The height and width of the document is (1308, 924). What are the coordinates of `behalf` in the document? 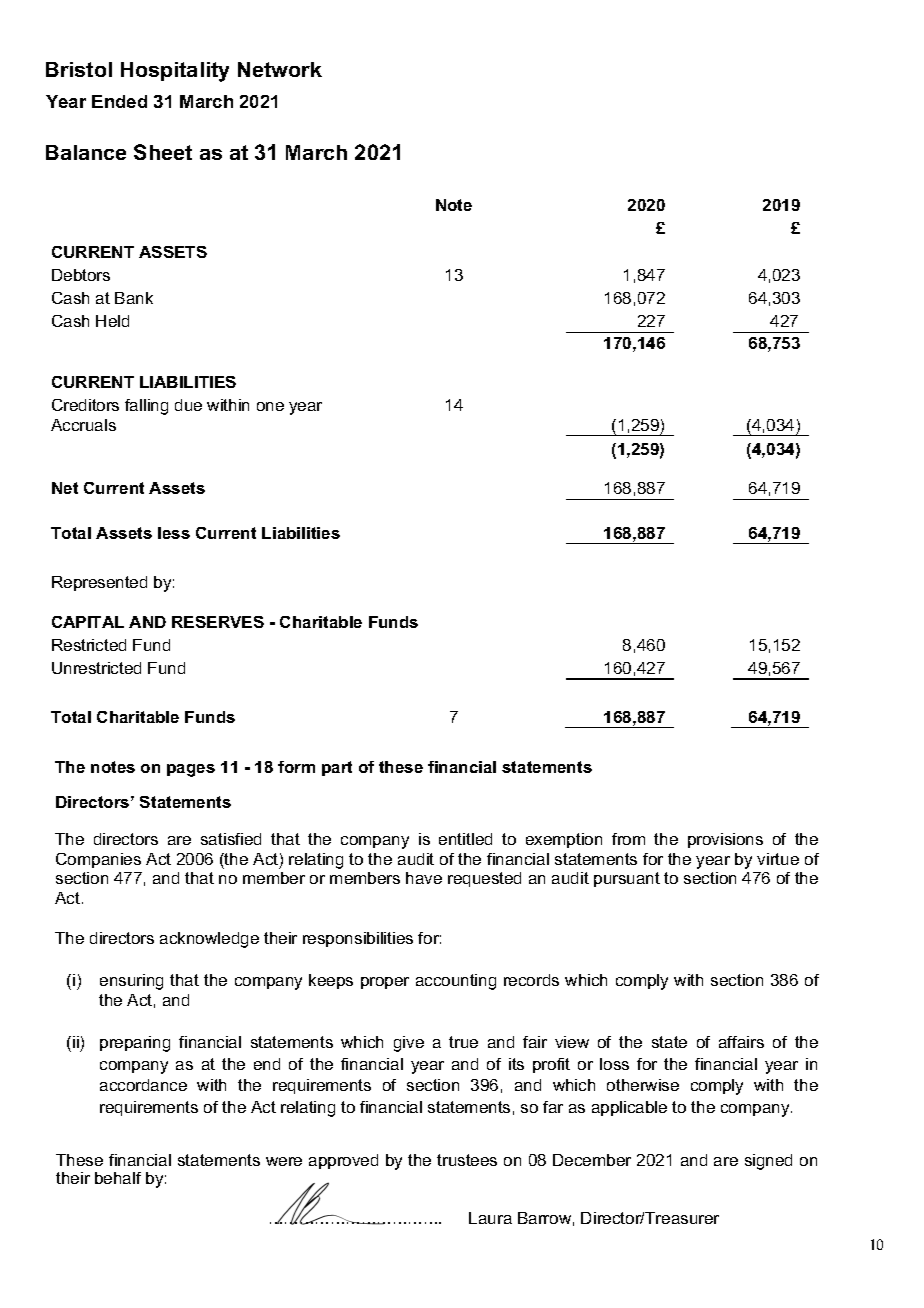 It's located at (118, 1178).
